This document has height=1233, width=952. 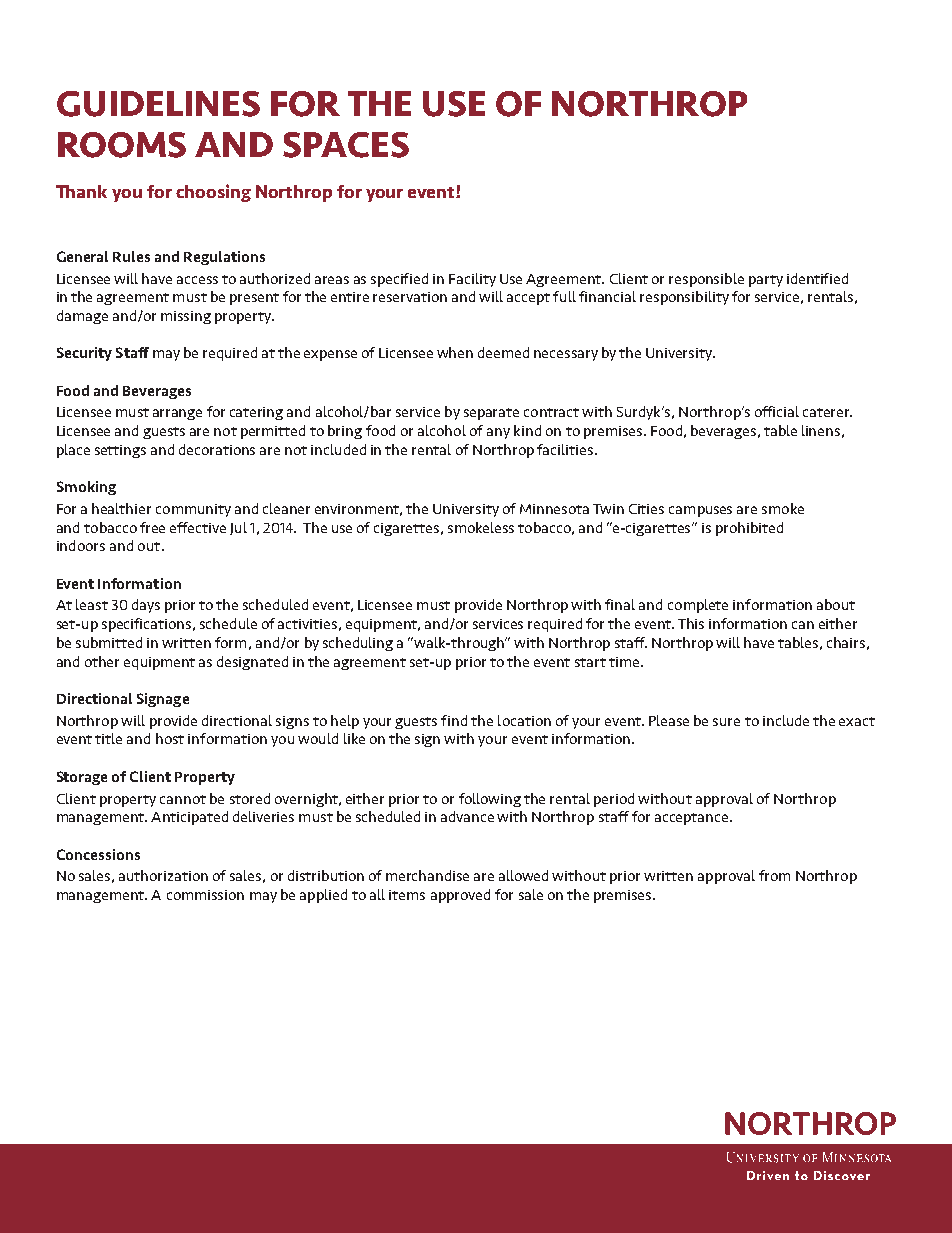 I want to click on other, so click(x=102, y=661).
